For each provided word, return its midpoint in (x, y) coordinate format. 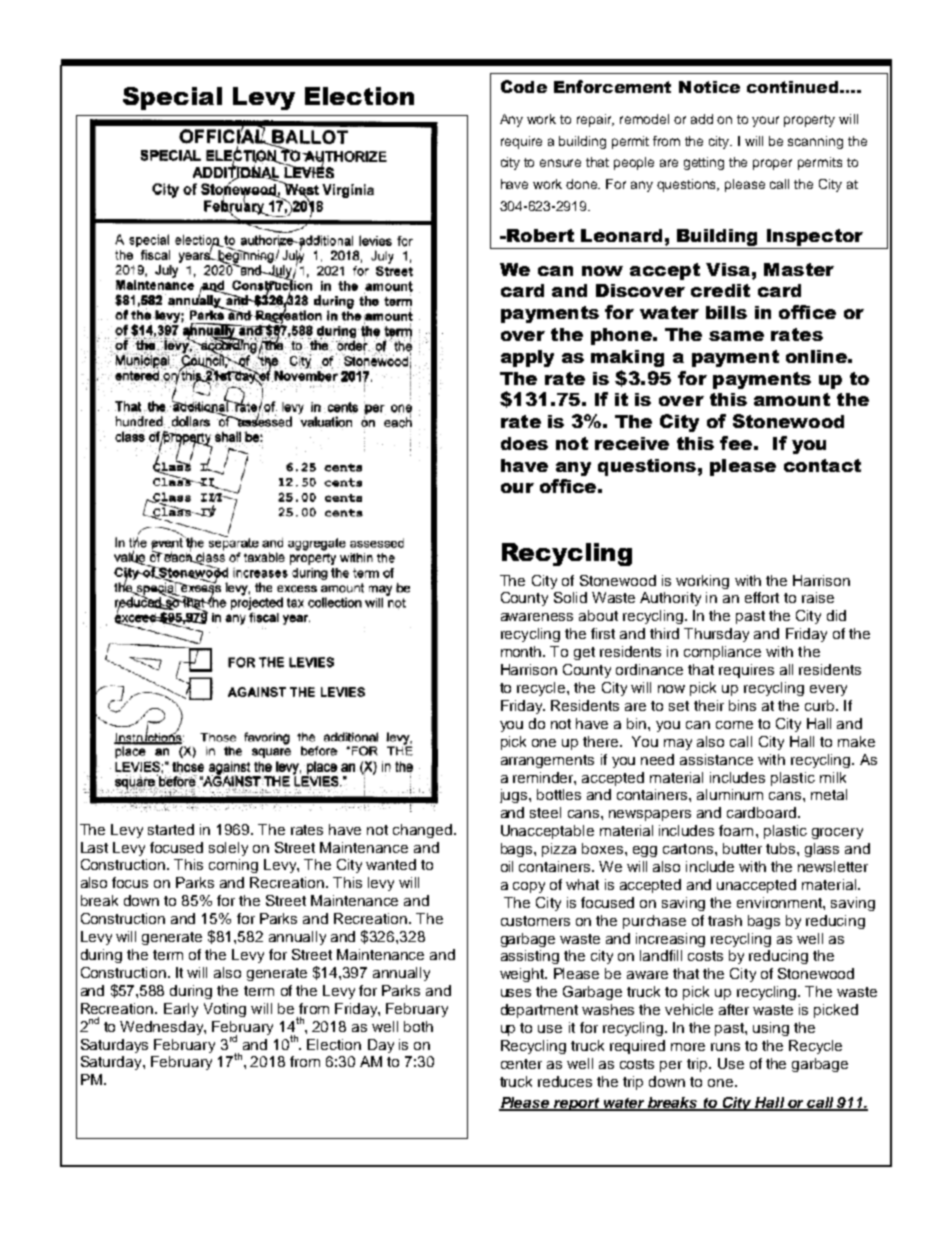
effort (762, 597)
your (765, 121)
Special (172, 98)
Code (524, 86)
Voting (225, 1010)
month (522, 651)
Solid (570, 597)
